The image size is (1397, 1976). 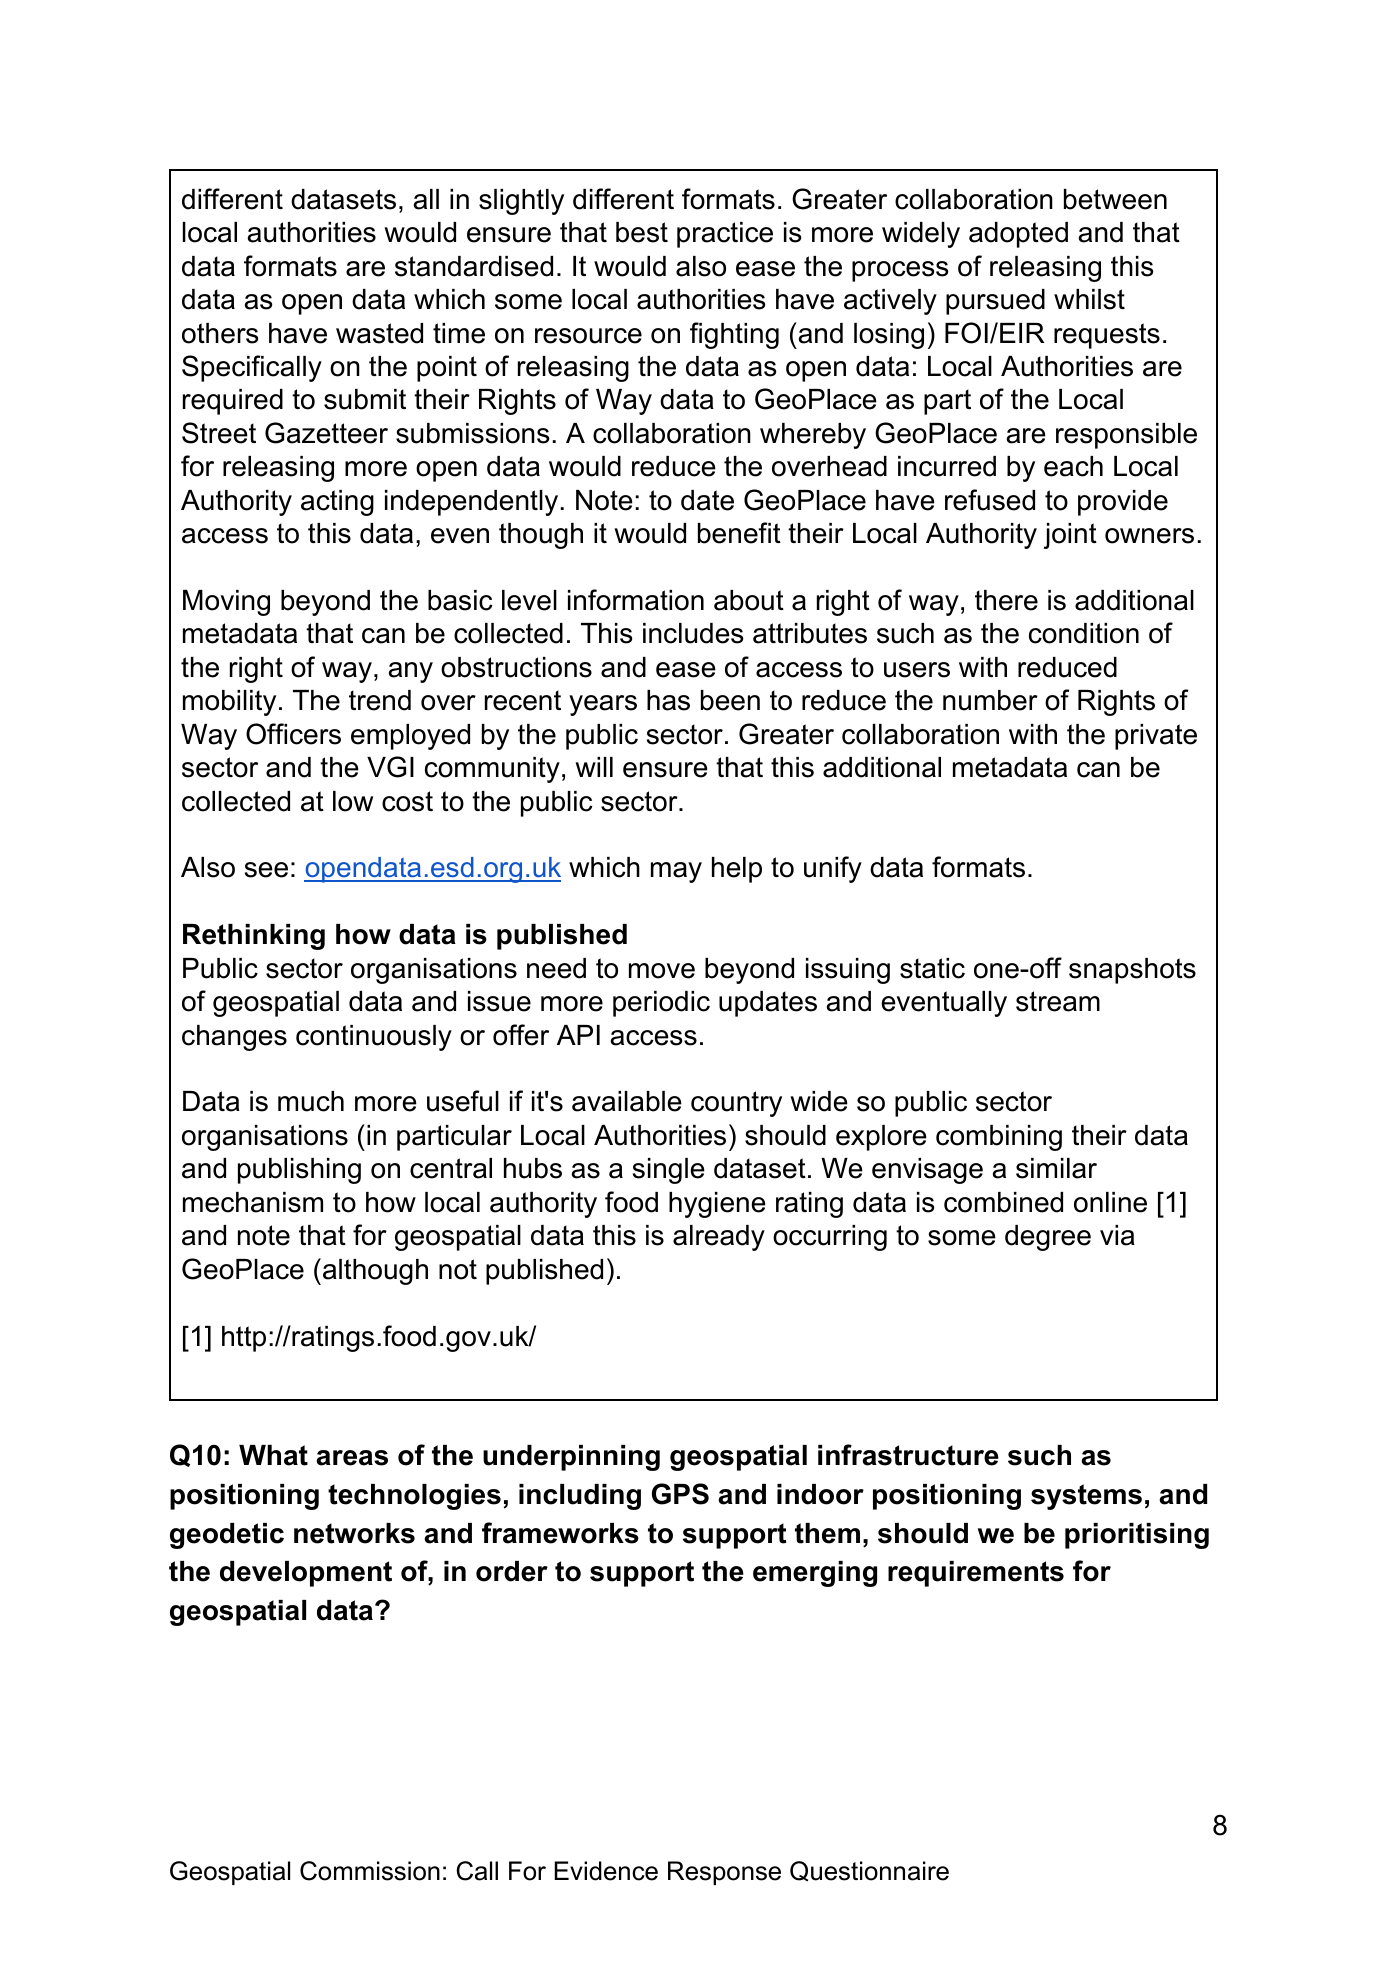 I want to click on periodic, so click(x=661, y=1004).
